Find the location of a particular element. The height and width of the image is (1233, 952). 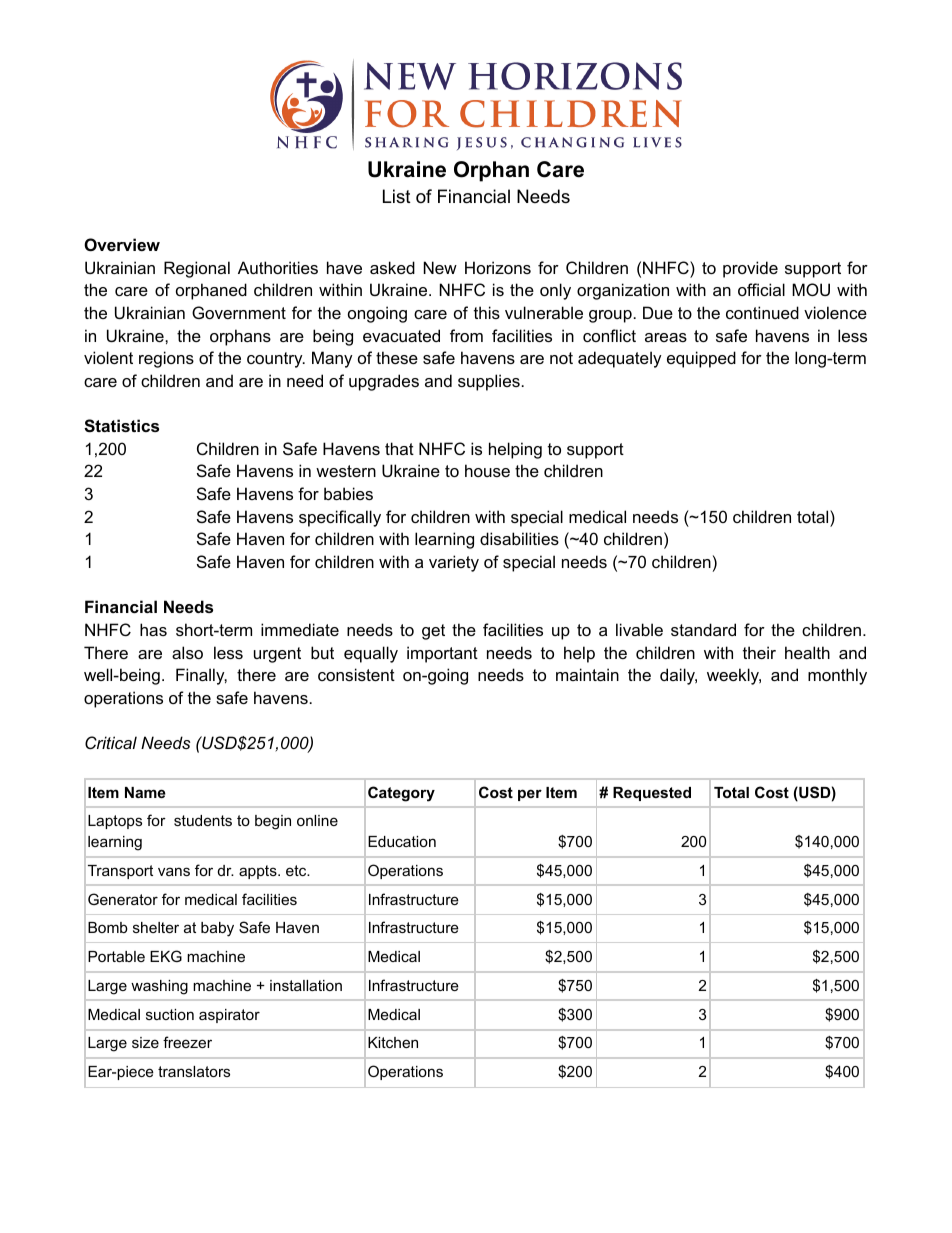

Requested is located at coordinates (652, 794).
